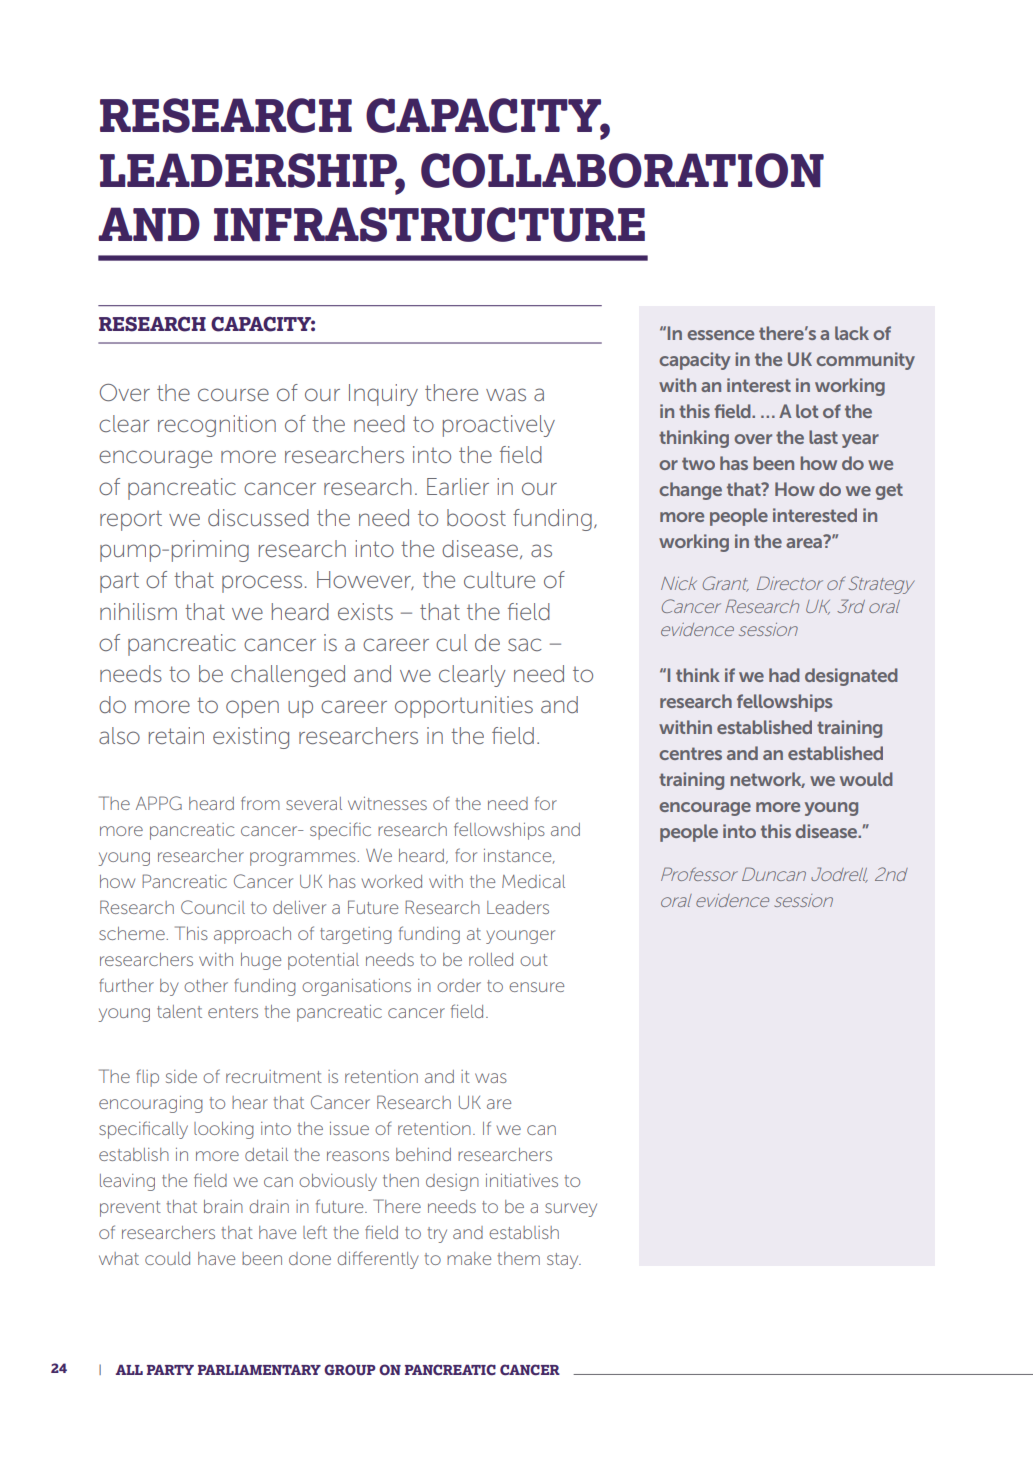 The width and height of the page is (1033, 1460). Describe the element at coordinates (262, 584) in the page. I see `process` at that location.
